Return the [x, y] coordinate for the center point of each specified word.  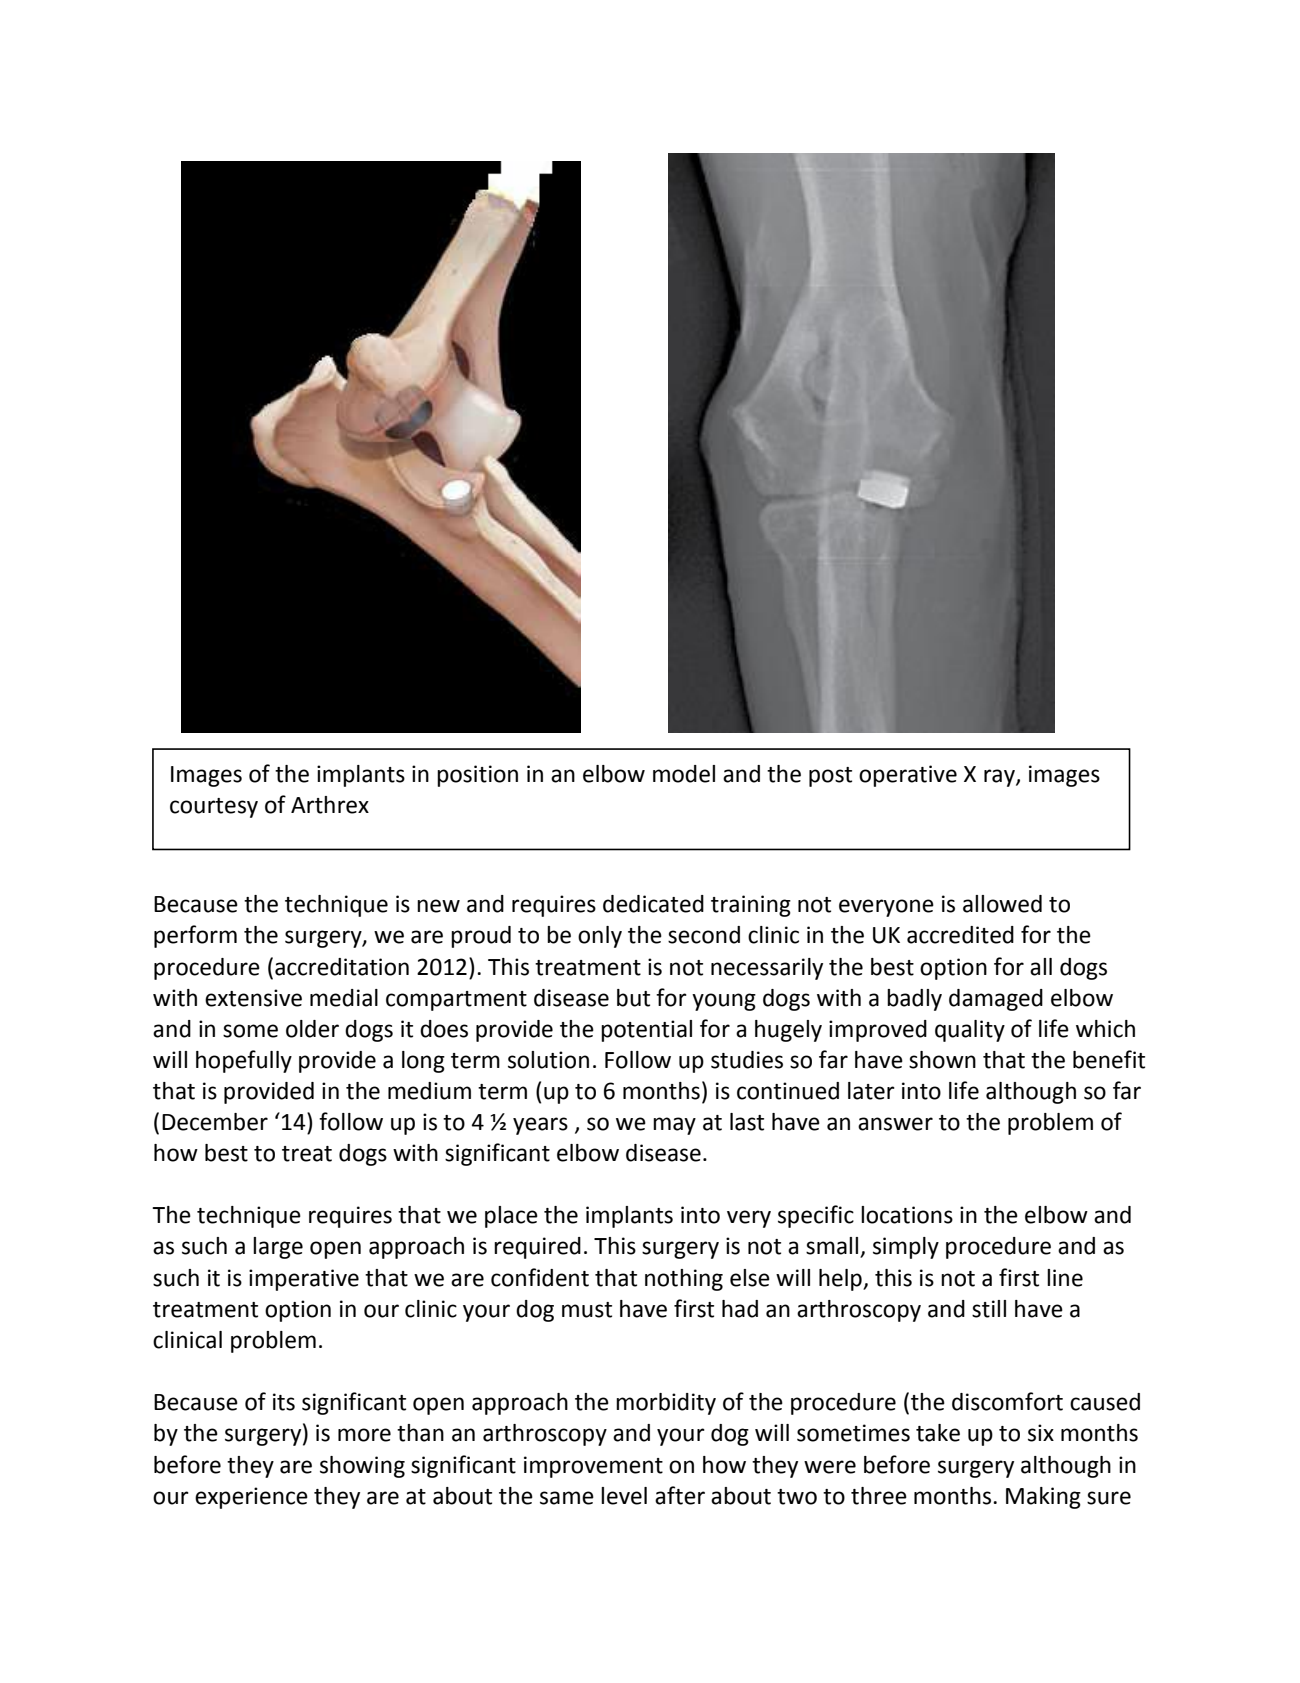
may [674, 1126]
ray [1000, 778]
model [684, 774]
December [215, 1122]
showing [362, 1467]
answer [895, 1124]
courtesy [214, 808]
